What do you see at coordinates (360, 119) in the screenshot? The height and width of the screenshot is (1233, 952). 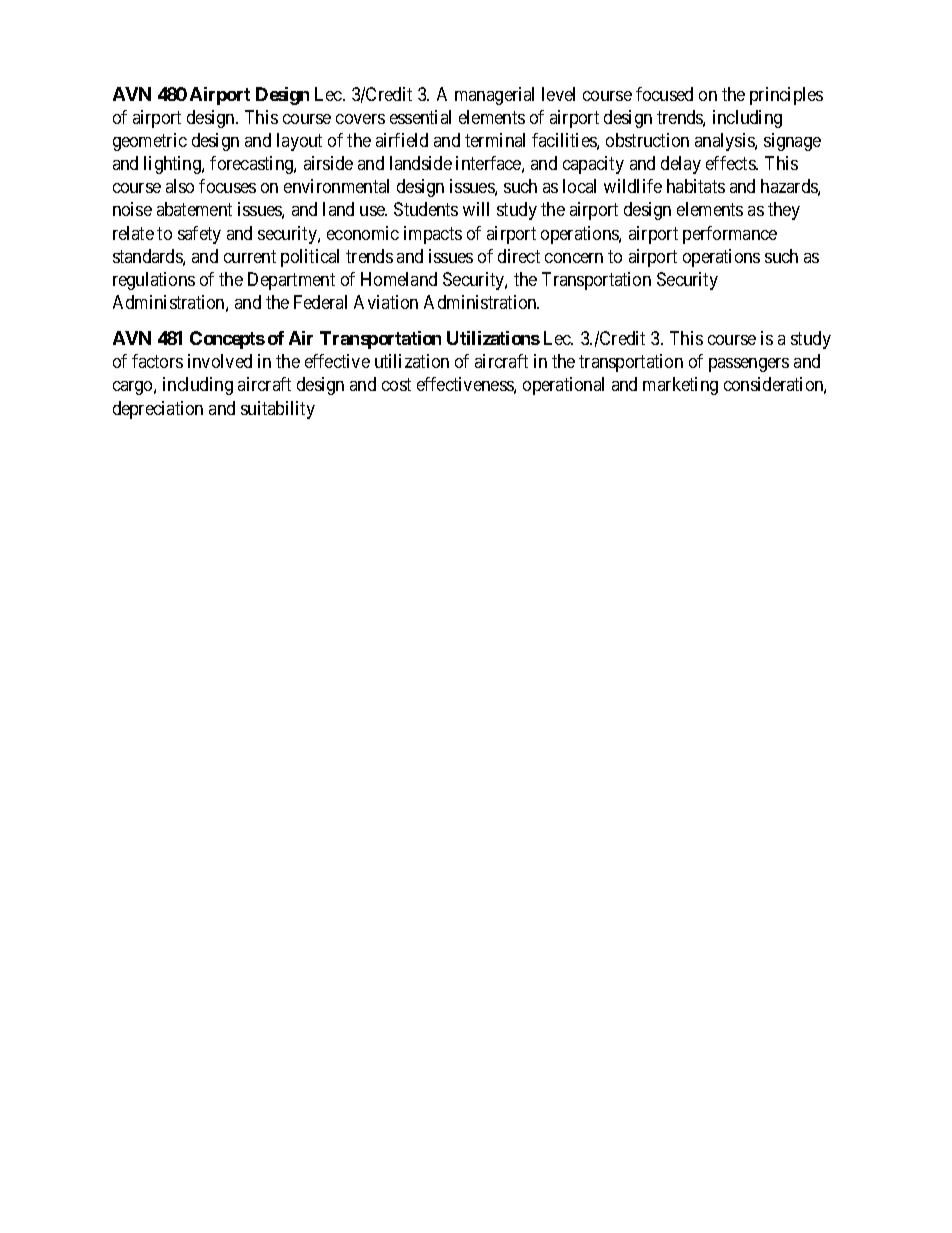 I see `covers` at bounding box center [360, 119].
